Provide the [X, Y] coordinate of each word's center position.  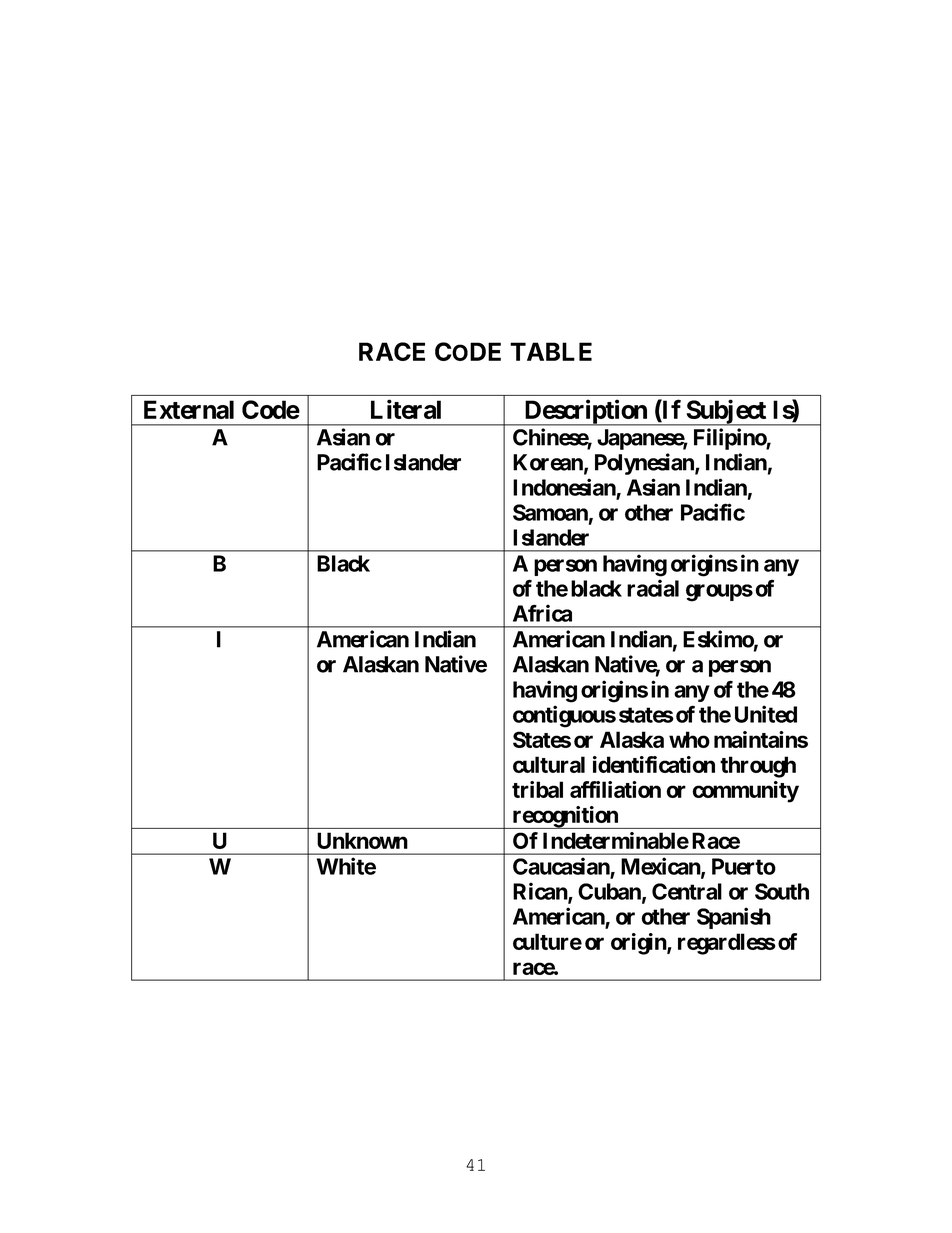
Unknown [362, 840]
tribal [537, 789]
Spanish [734, 918]
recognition [565, 817]
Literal [406, 409]
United [766, 714]
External [189, 409]
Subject [726, 412]
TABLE [551, 351]
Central [687, 891]
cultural [549, 764]
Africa [542, 613]
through [758, 767]
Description [585, 412]
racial [653, 588]
